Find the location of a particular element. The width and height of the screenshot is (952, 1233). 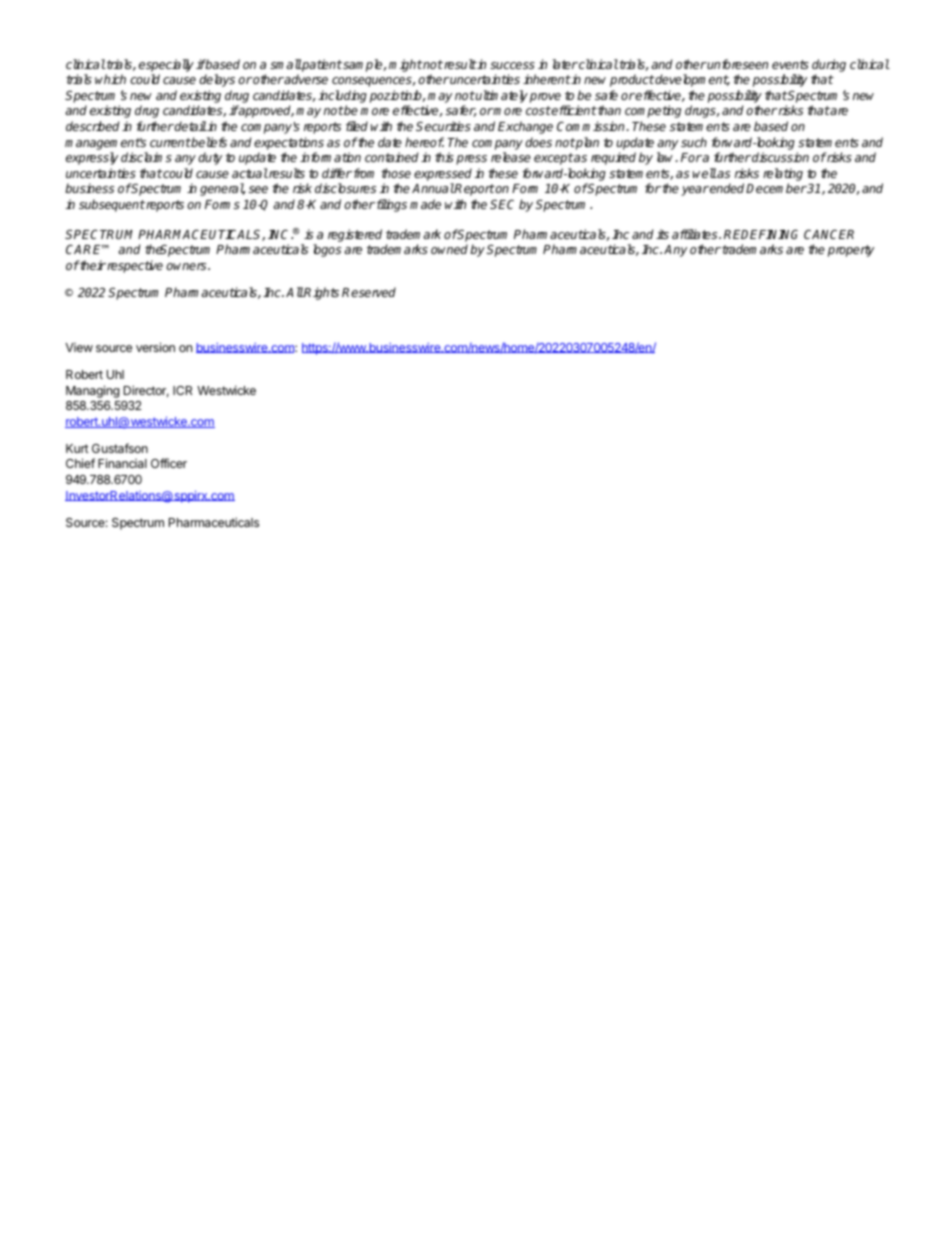

Reserved is located at coordinates (369, 292).
